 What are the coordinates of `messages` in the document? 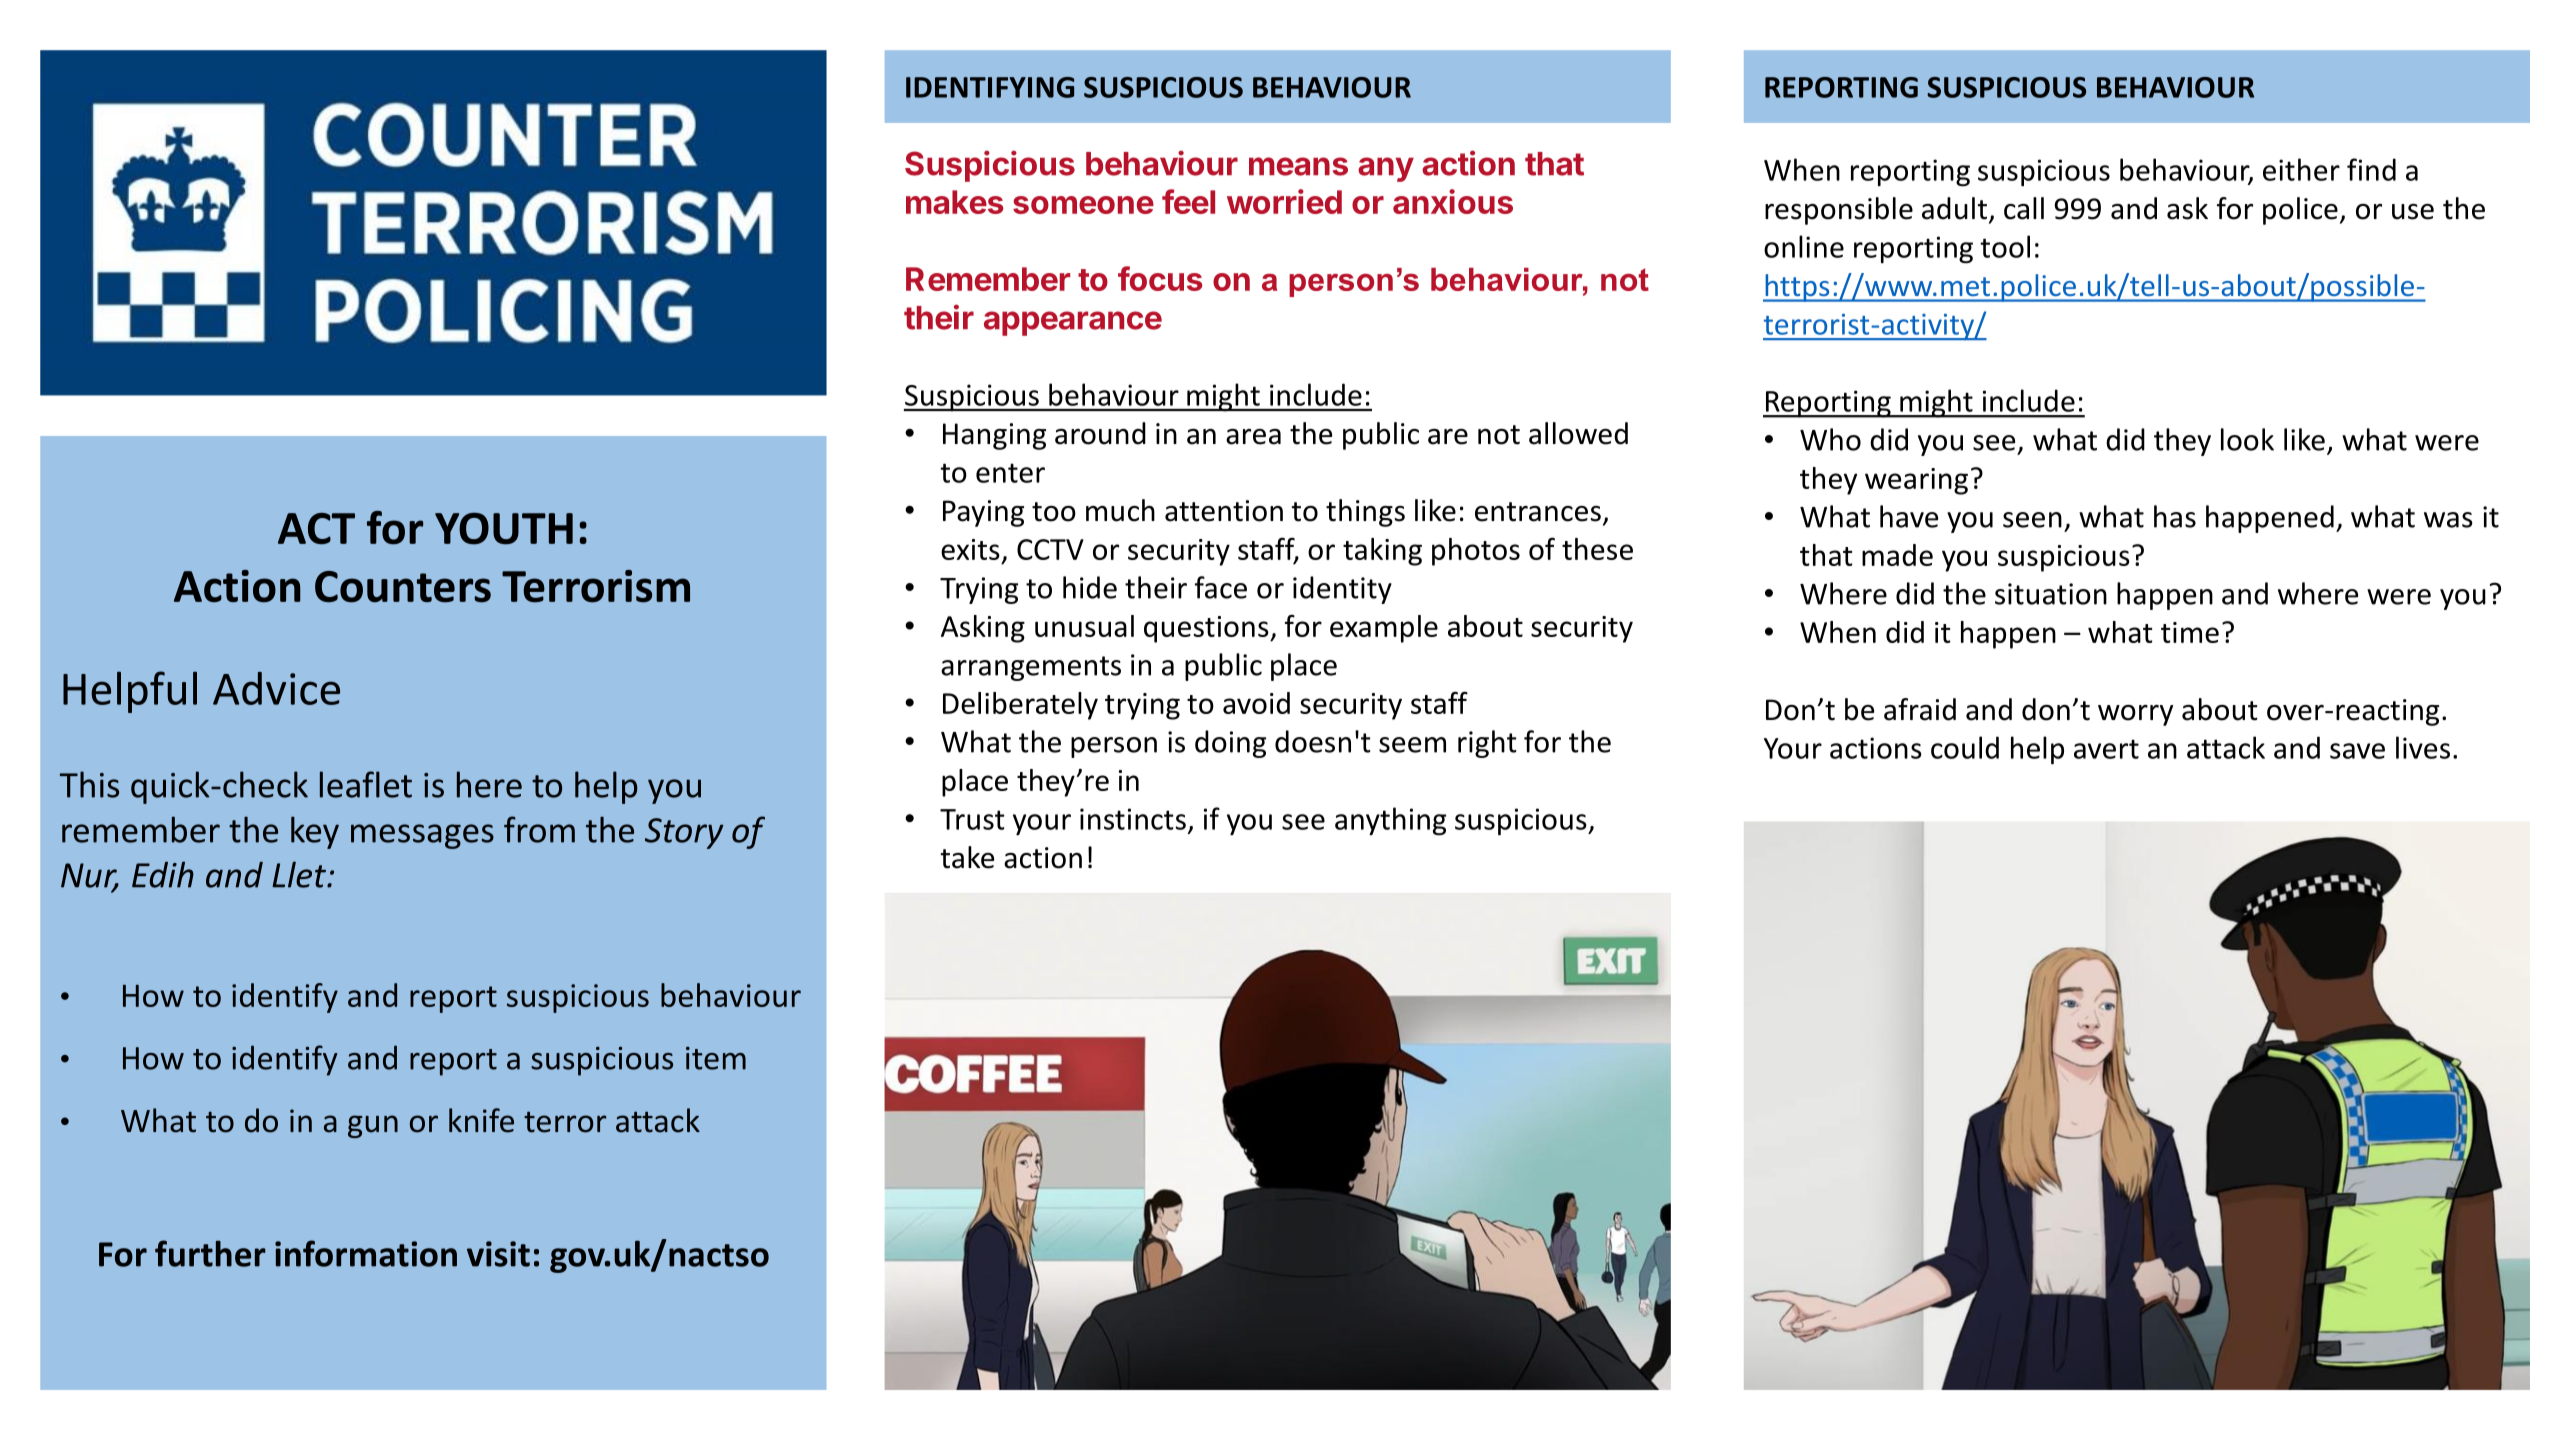 It's located at (422, 836).
